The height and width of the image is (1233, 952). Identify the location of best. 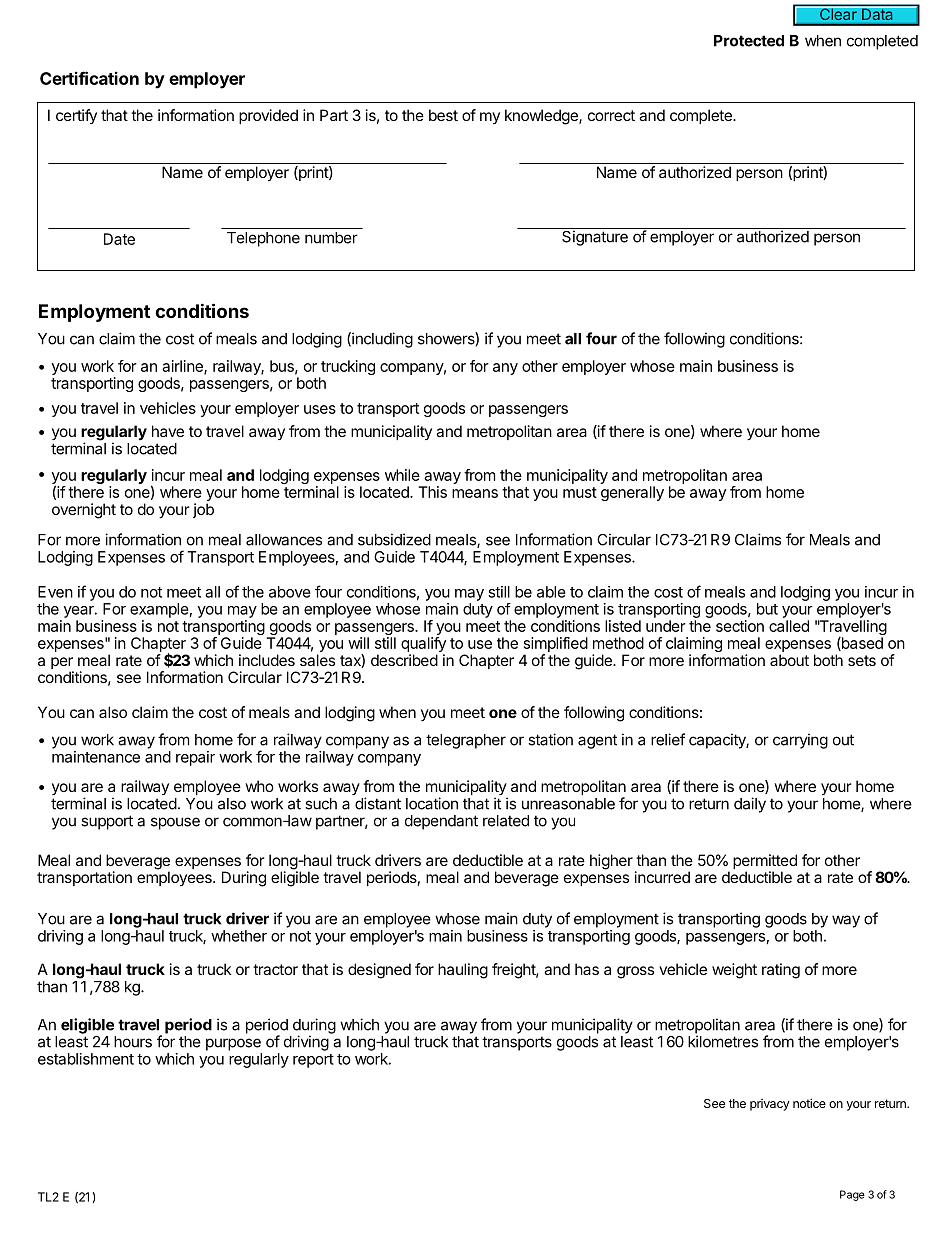
(443, 115).
